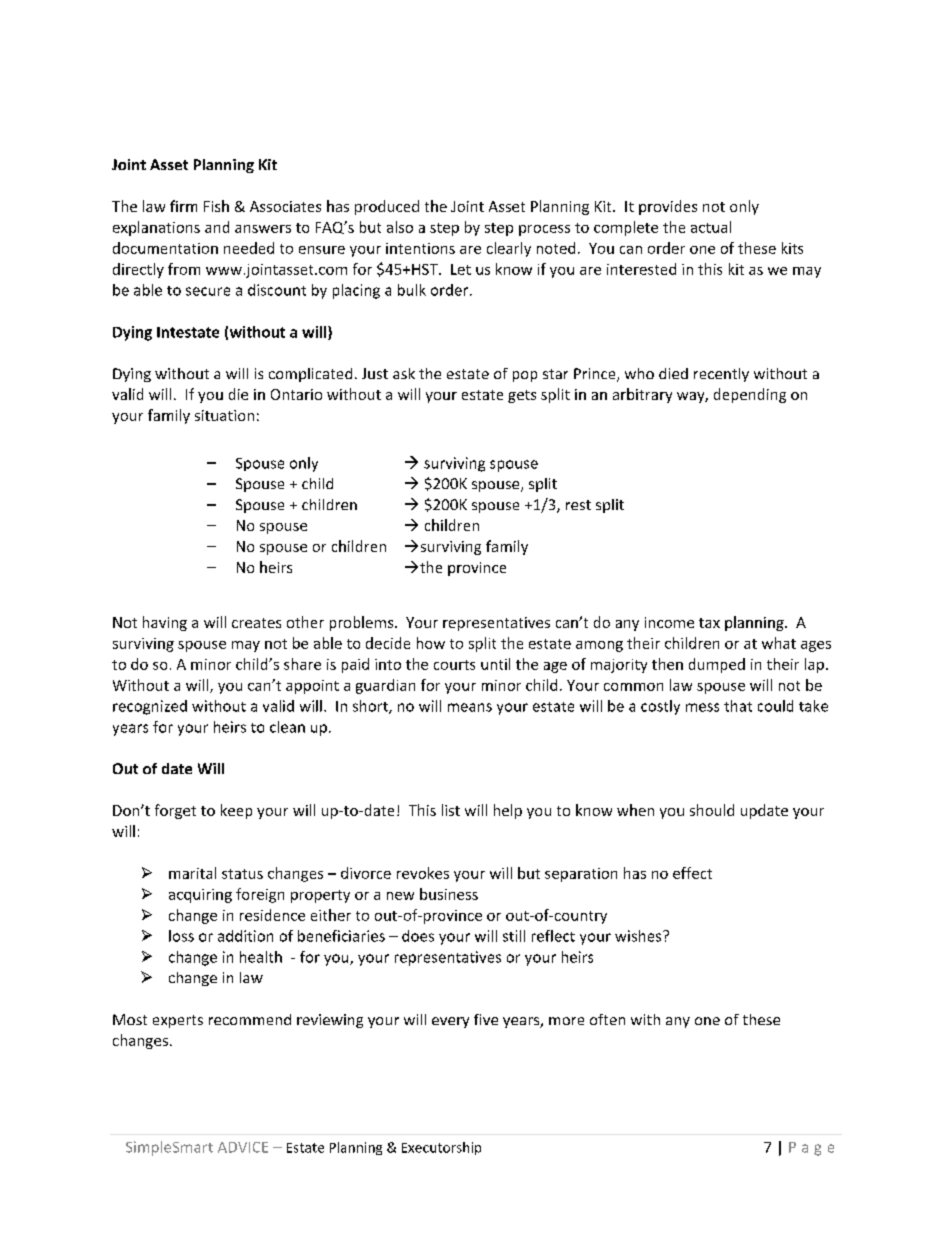 This screenshot has height=1233, width=952. I want to click on courts, so click(454, 665).
